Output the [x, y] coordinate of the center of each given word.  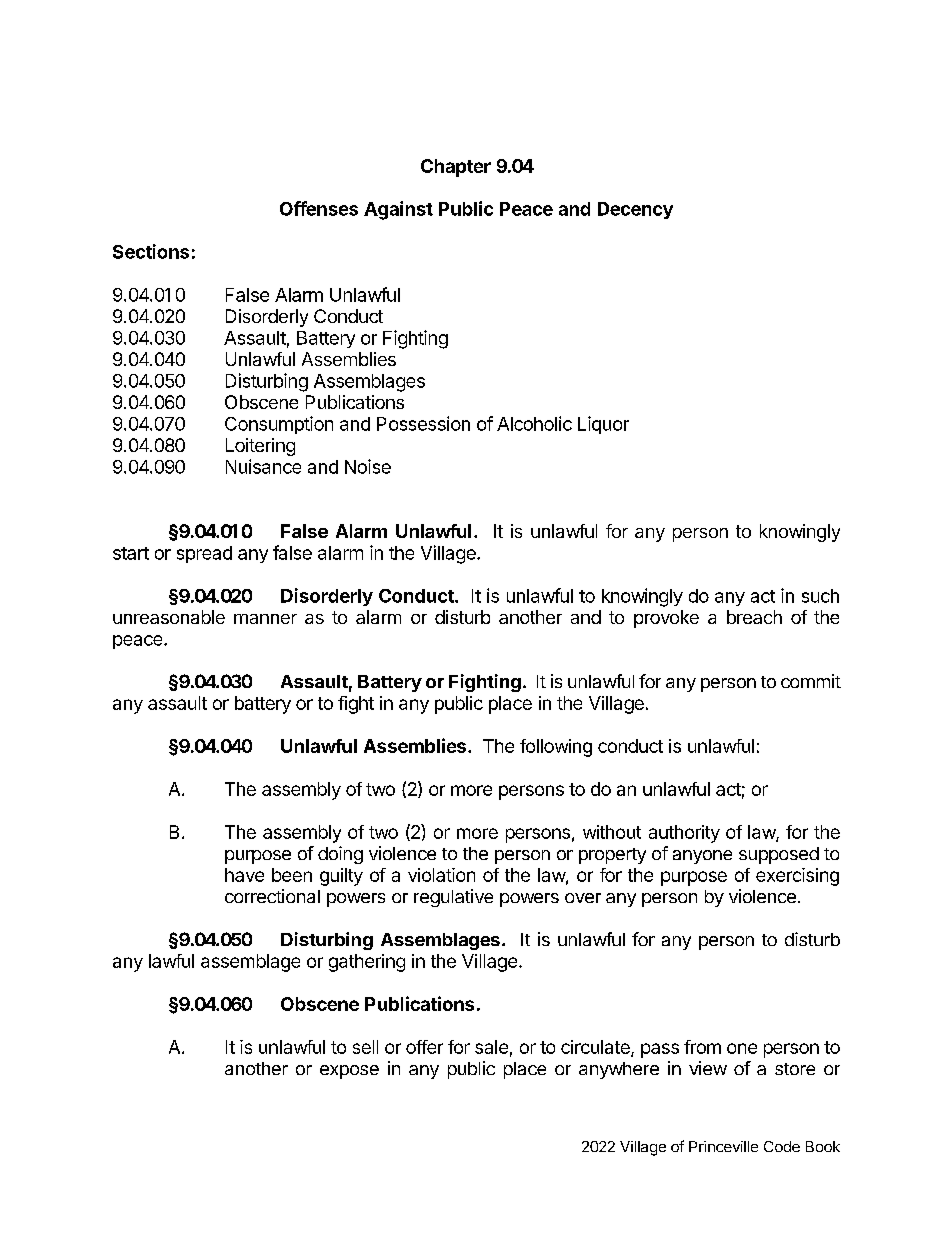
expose [349, 1072]
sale [491, 1047]
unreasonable [169, 617]
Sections [151, 251]
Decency [635, 210]
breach [754, 617]
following [556, 748]
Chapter [456, 168]
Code [782, 1146]
